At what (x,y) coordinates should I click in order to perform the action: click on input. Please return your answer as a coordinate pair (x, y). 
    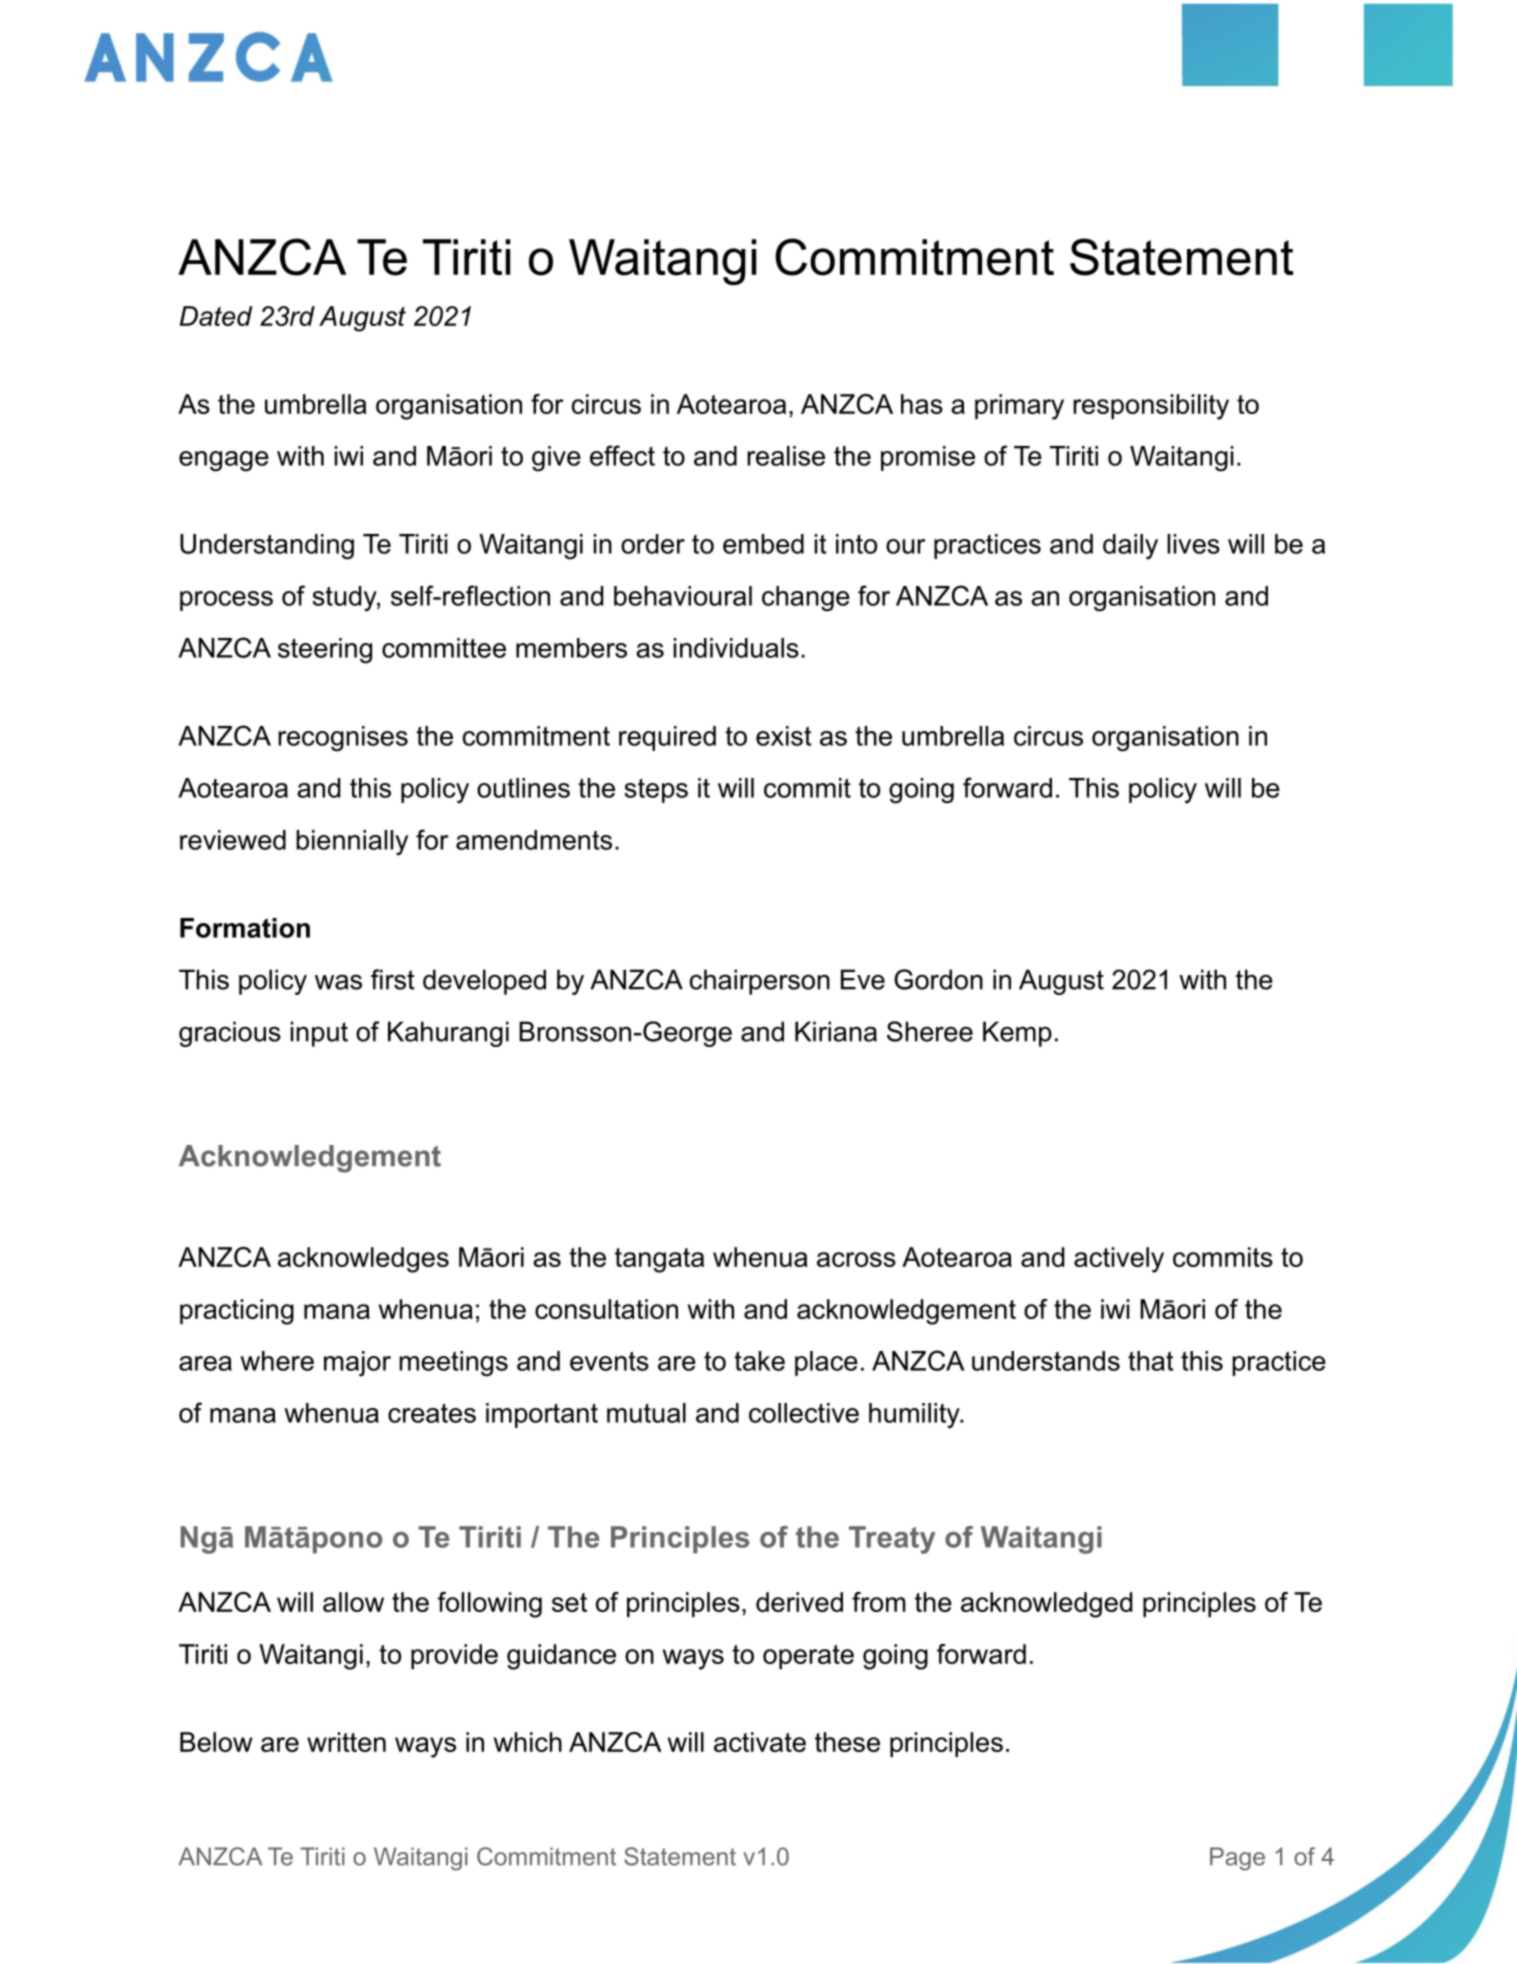
    Looking at the image, I should click on (319, 1034).
